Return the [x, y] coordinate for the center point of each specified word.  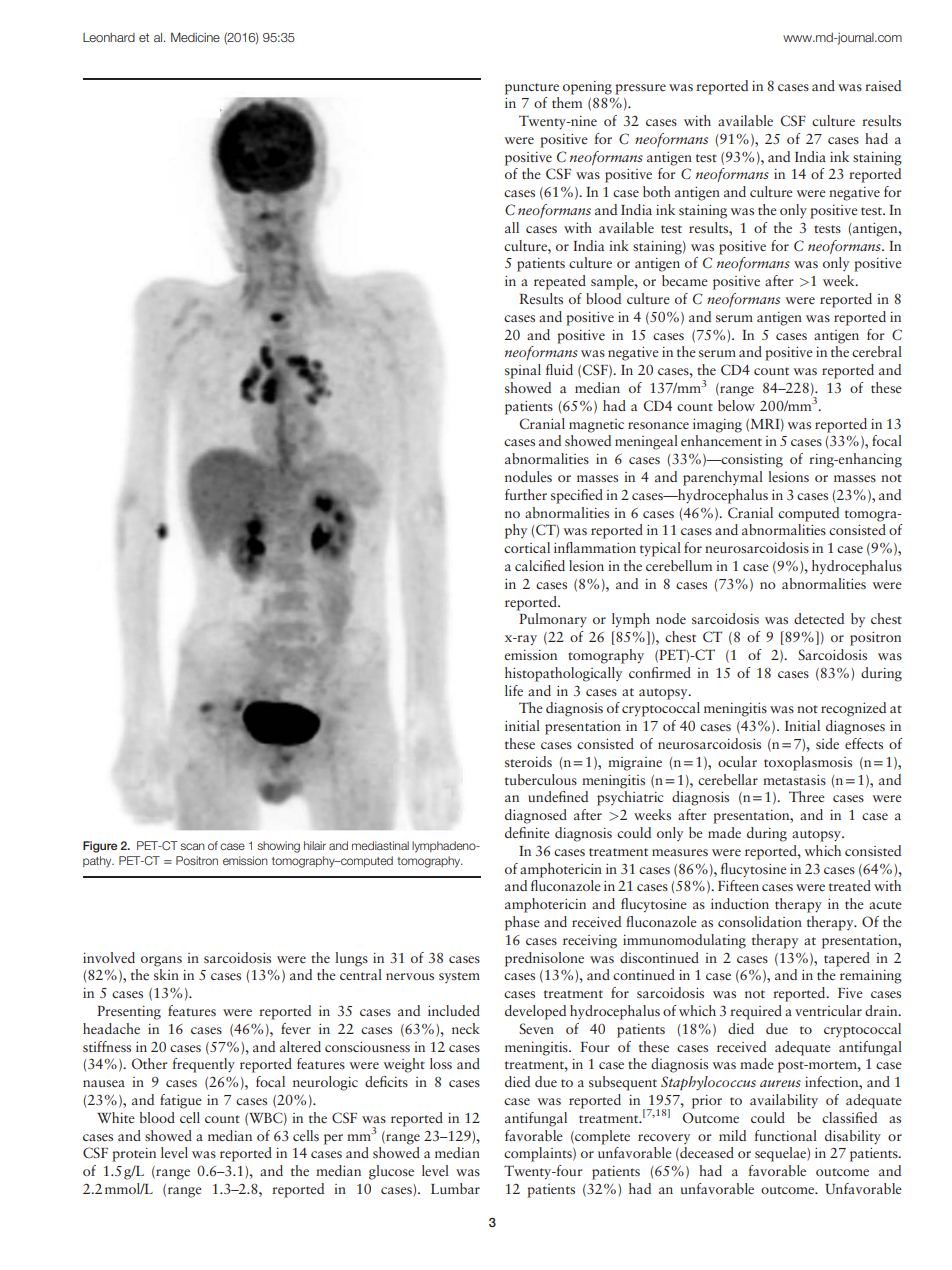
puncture [532, 89]
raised [883, 85]
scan [192, 846]
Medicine [195, 37]
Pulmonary [553, 620]
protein [134, 1155]
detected [819, 618]
